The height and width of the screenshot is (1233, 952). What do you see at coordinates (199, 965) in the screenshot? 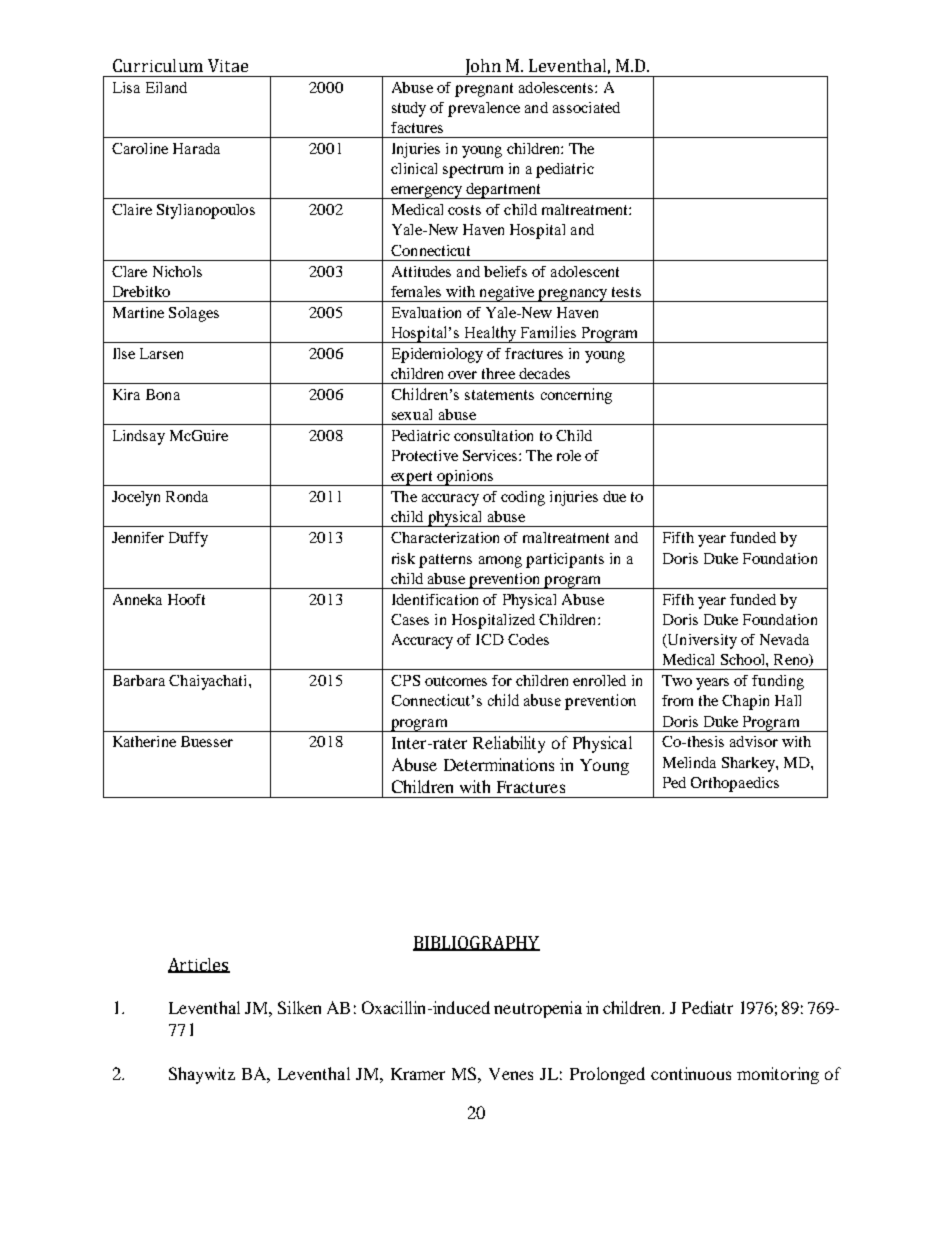
I see `Articles` at bounding box center [199, 965].
